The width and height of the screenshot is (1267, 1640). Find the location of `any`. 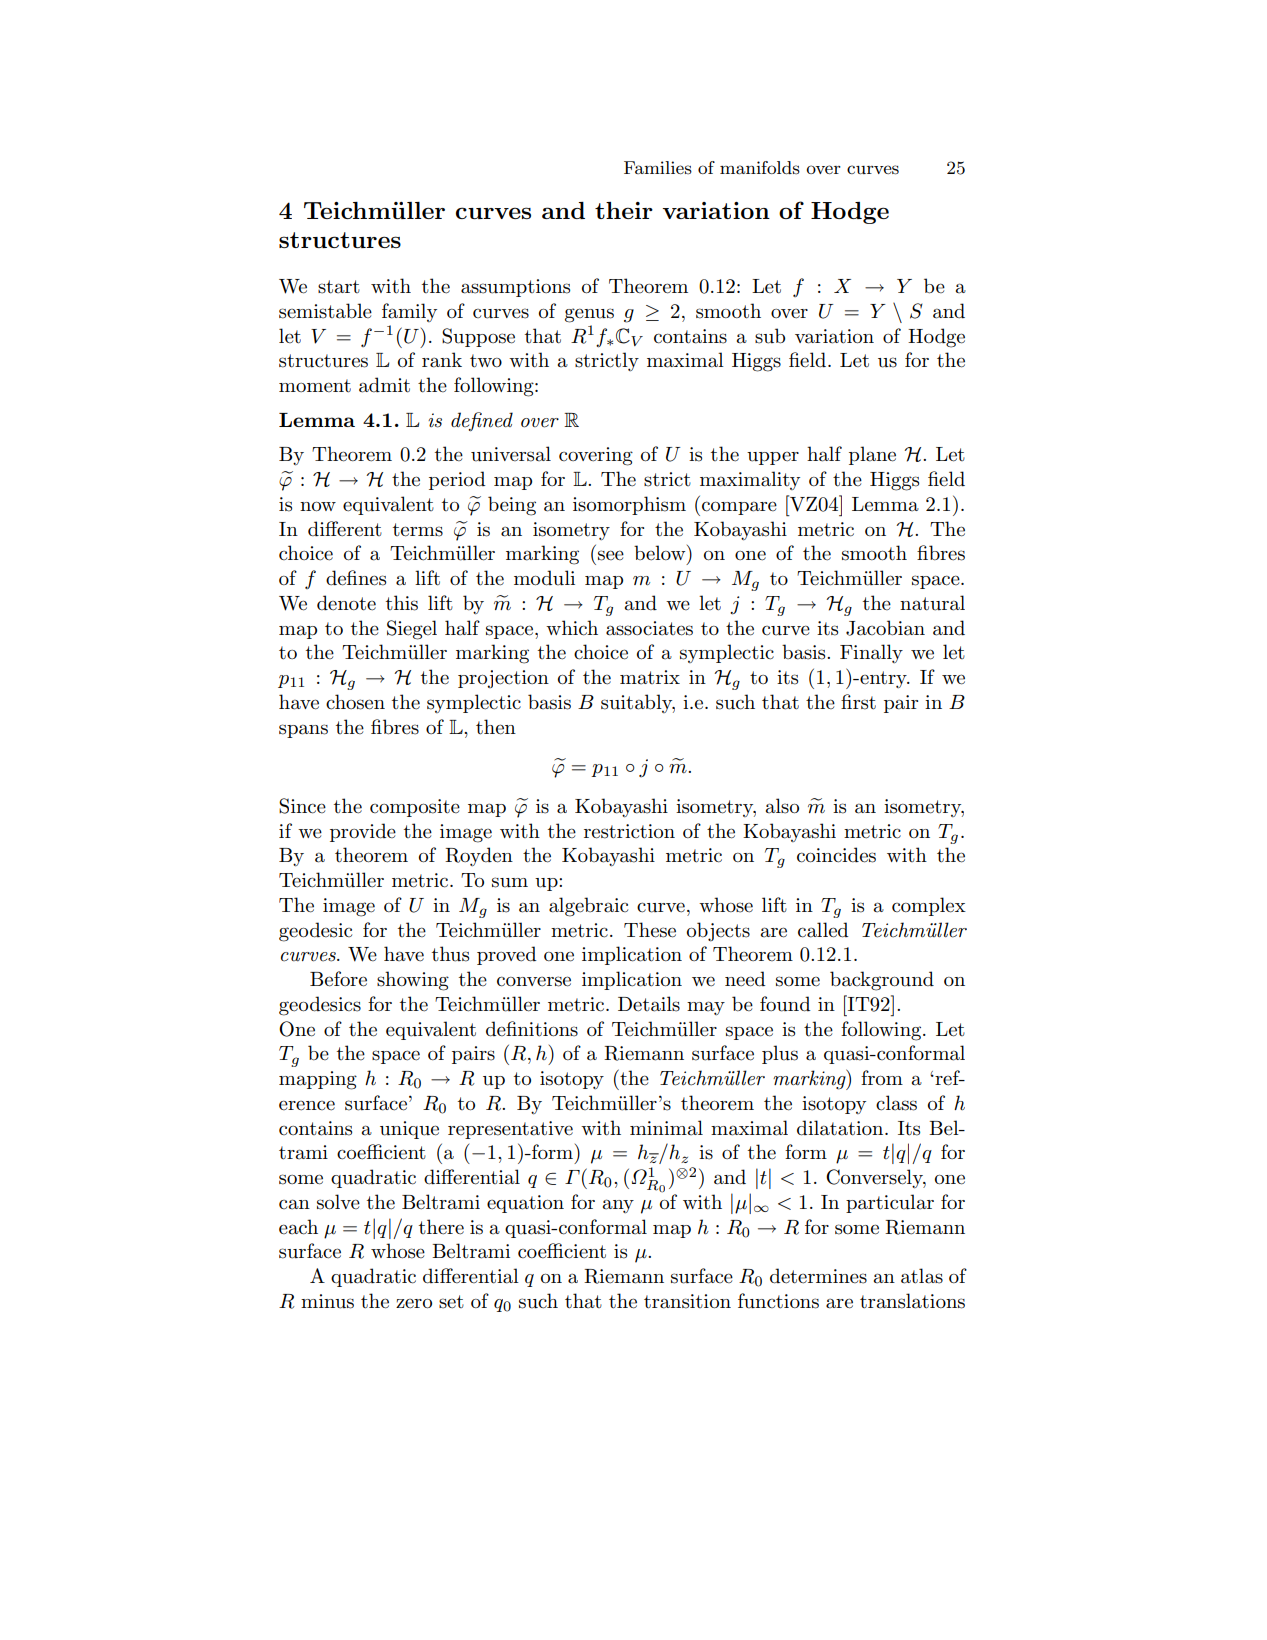

any is located at coordinates (618, 1206).
